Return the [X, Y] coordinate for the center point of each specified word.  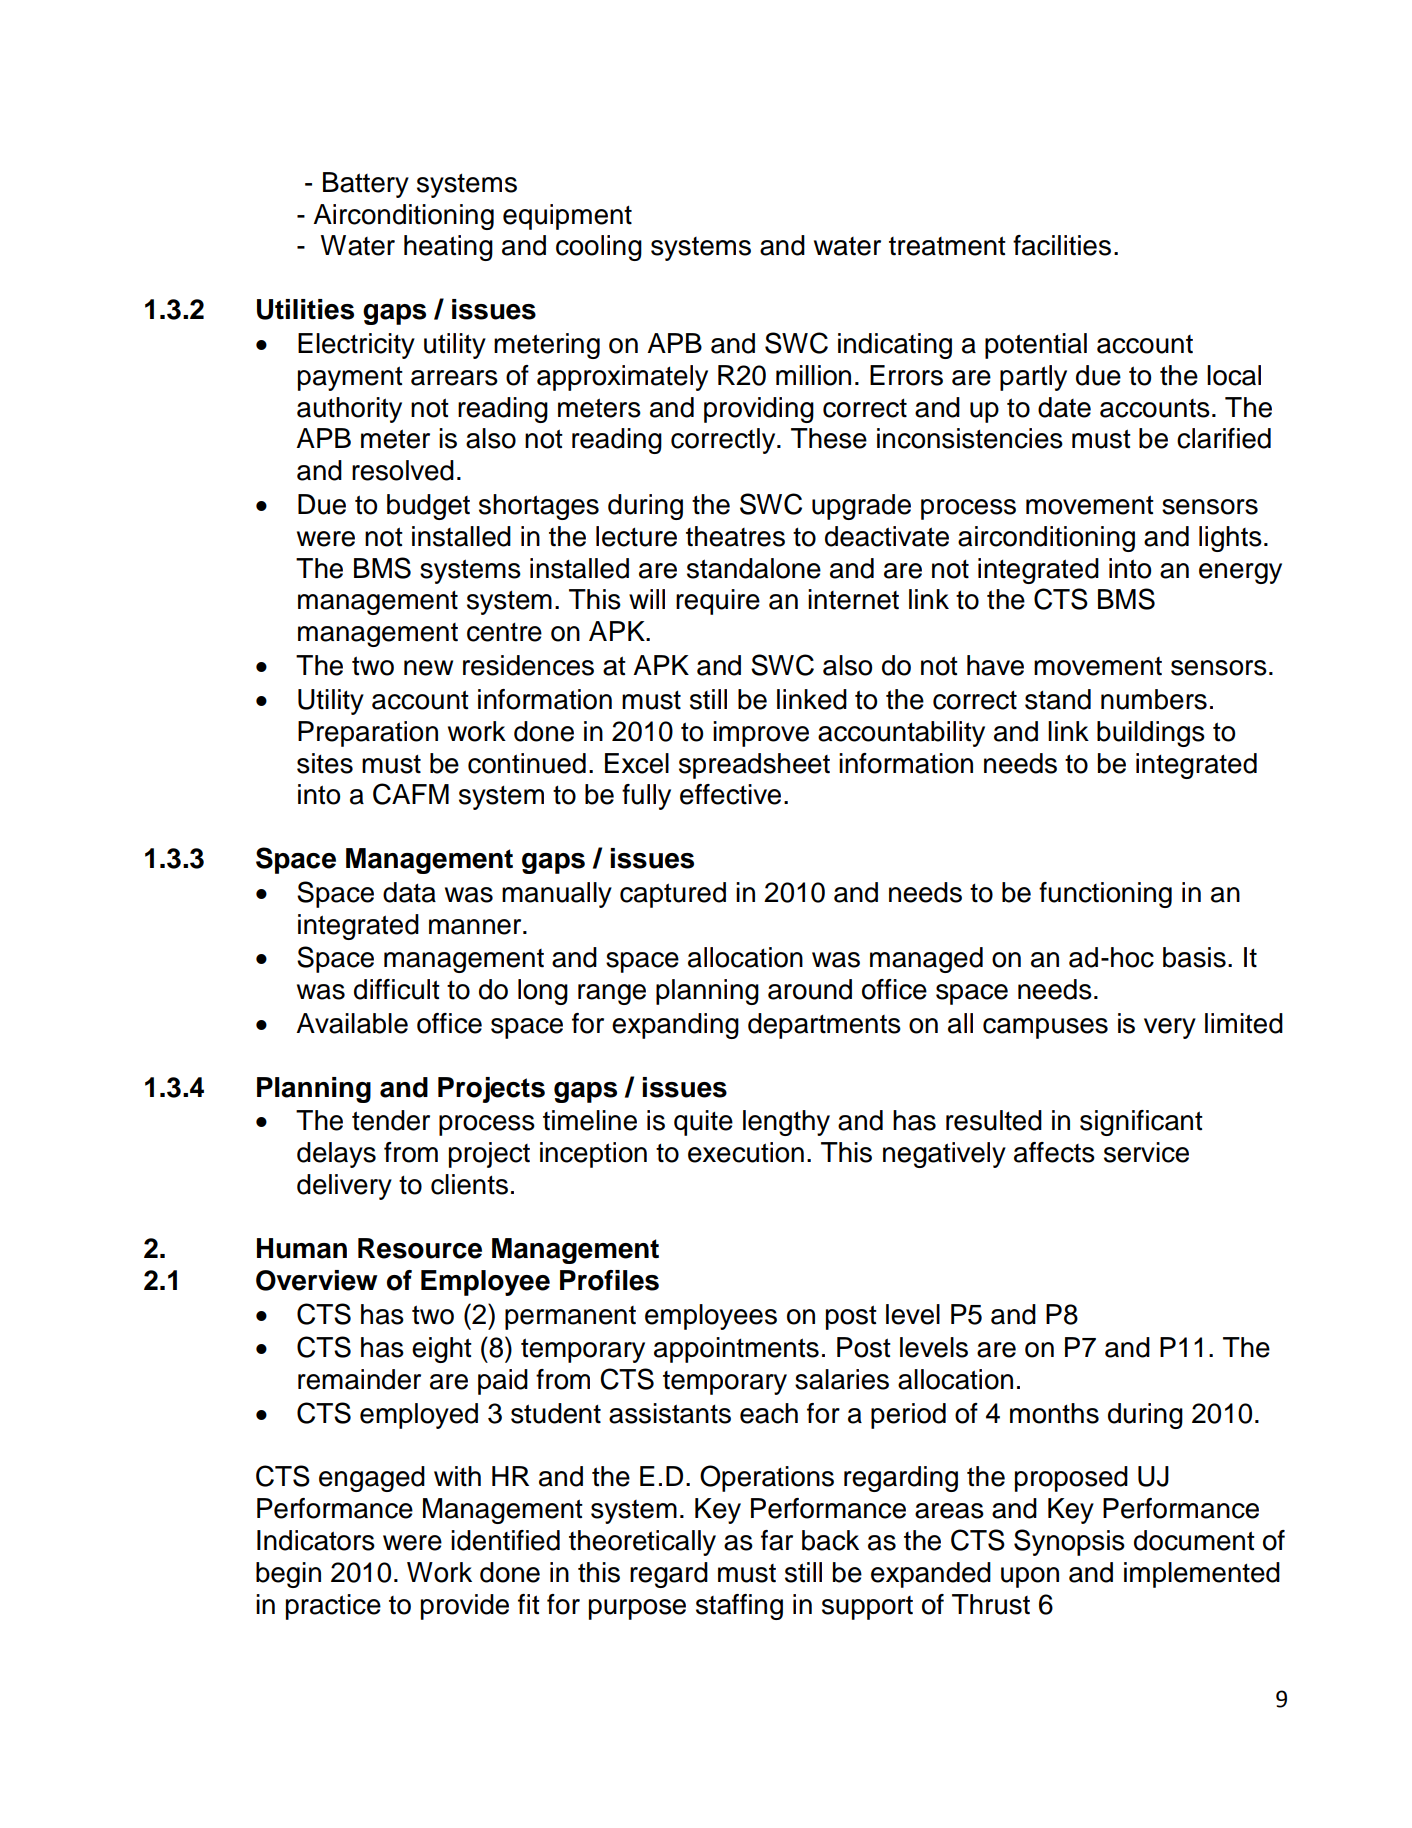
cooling [599, 248]
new [428, 668]
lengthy [786, 1123]
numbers [1154, 699]
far [777, 1540]
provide [465, 1607]
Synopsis [1069, 1542]
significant [1141, 1123]
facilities [1062, 245]
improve [761, 734]
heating [448, 248]
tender [391, 1120]
